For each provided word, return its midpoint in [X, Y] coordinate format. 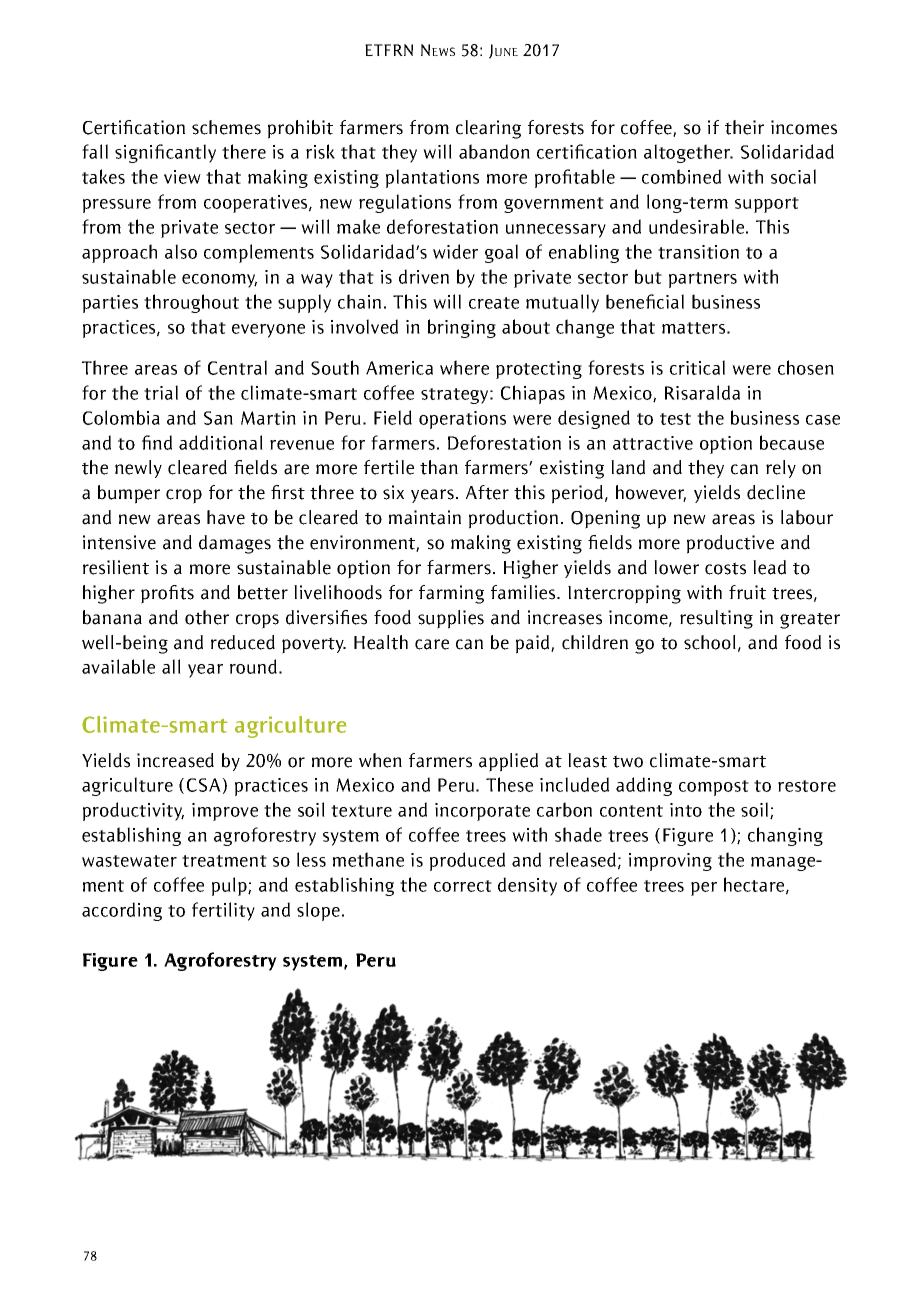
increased [175, 760]
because [792, 442]
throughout [191, 303]
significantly [165, 153]
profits [167, 594]
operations [462, 420]
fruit [747, 592]
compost [714, 788]
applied [508, 762]
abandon [494, 151]
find [157, 442]
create [494, 303]
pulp [230, 886]
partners [703, 280]
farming [451, 594]
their [744, 127]
